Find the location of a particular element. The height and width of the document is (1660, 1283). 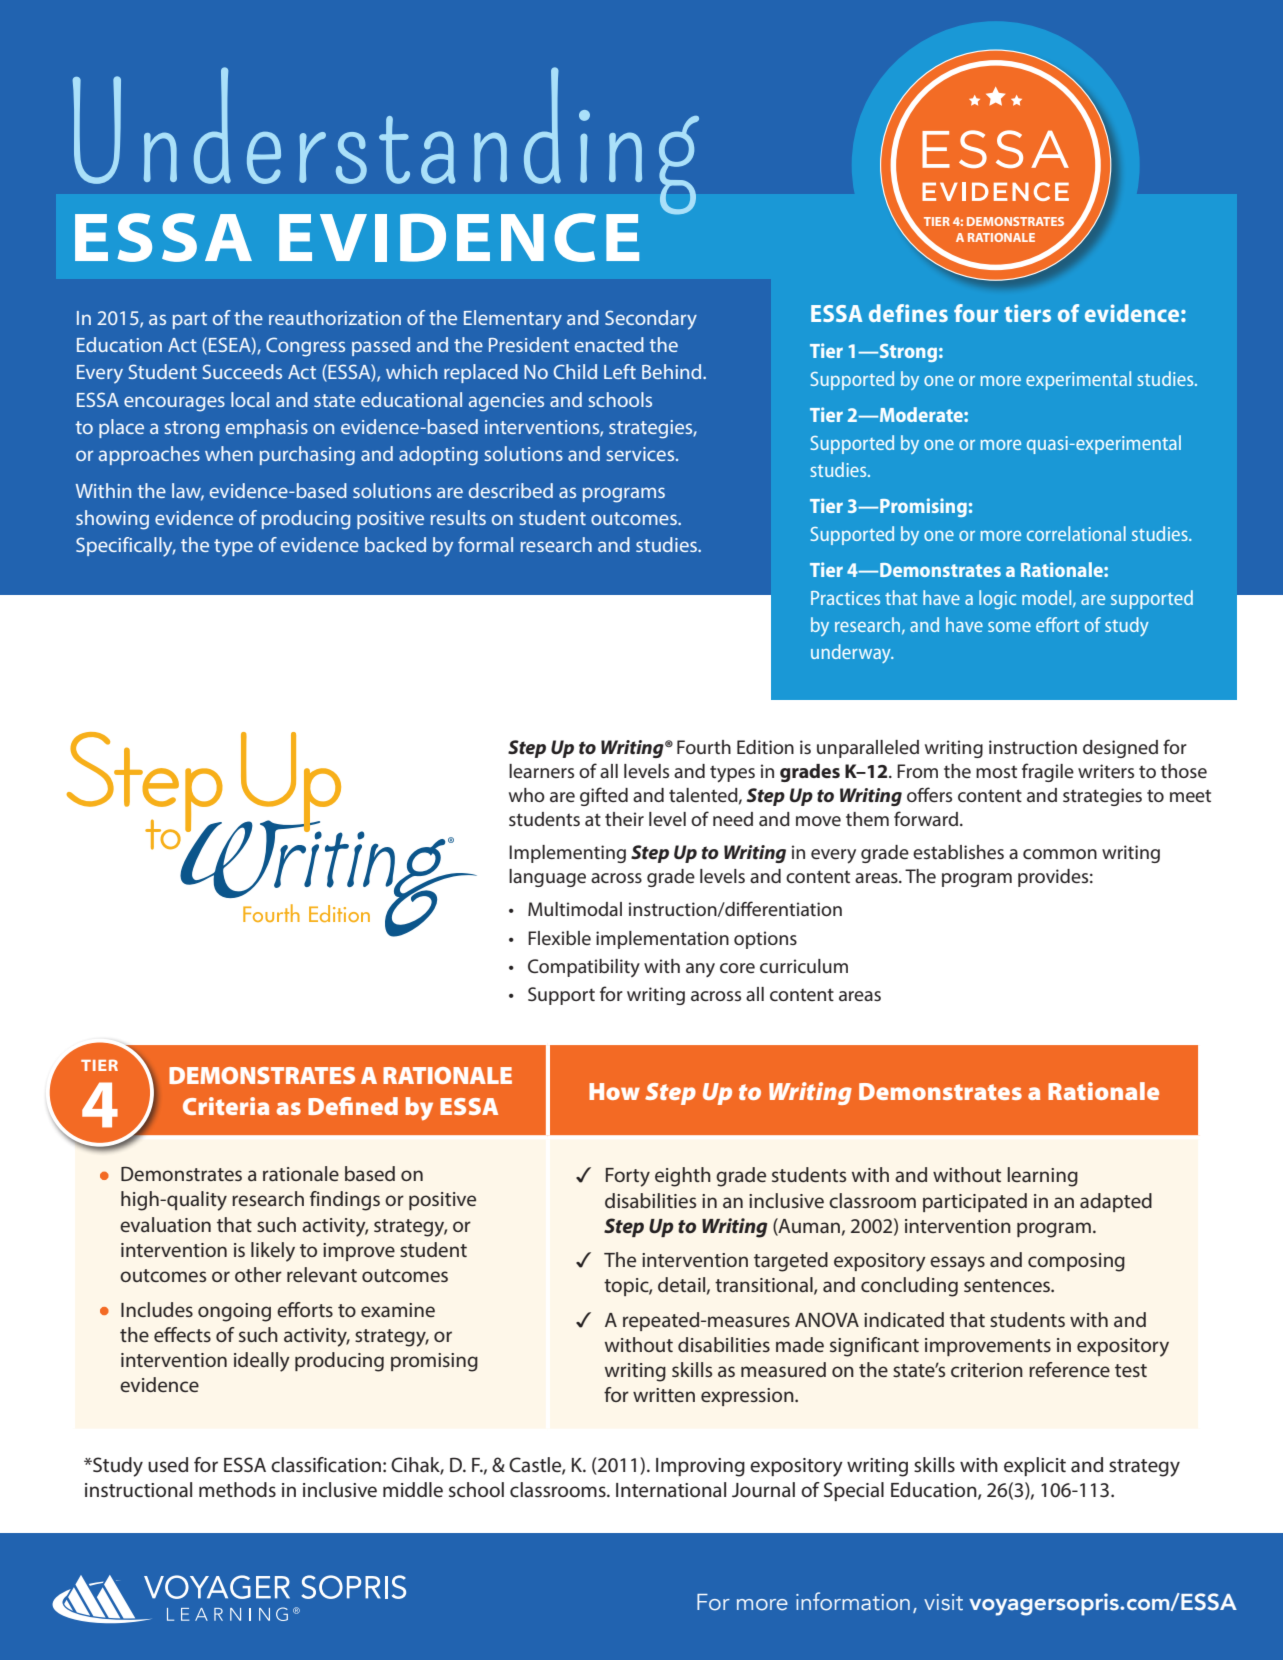

Succeeds is located at coordinates (242, 371).
